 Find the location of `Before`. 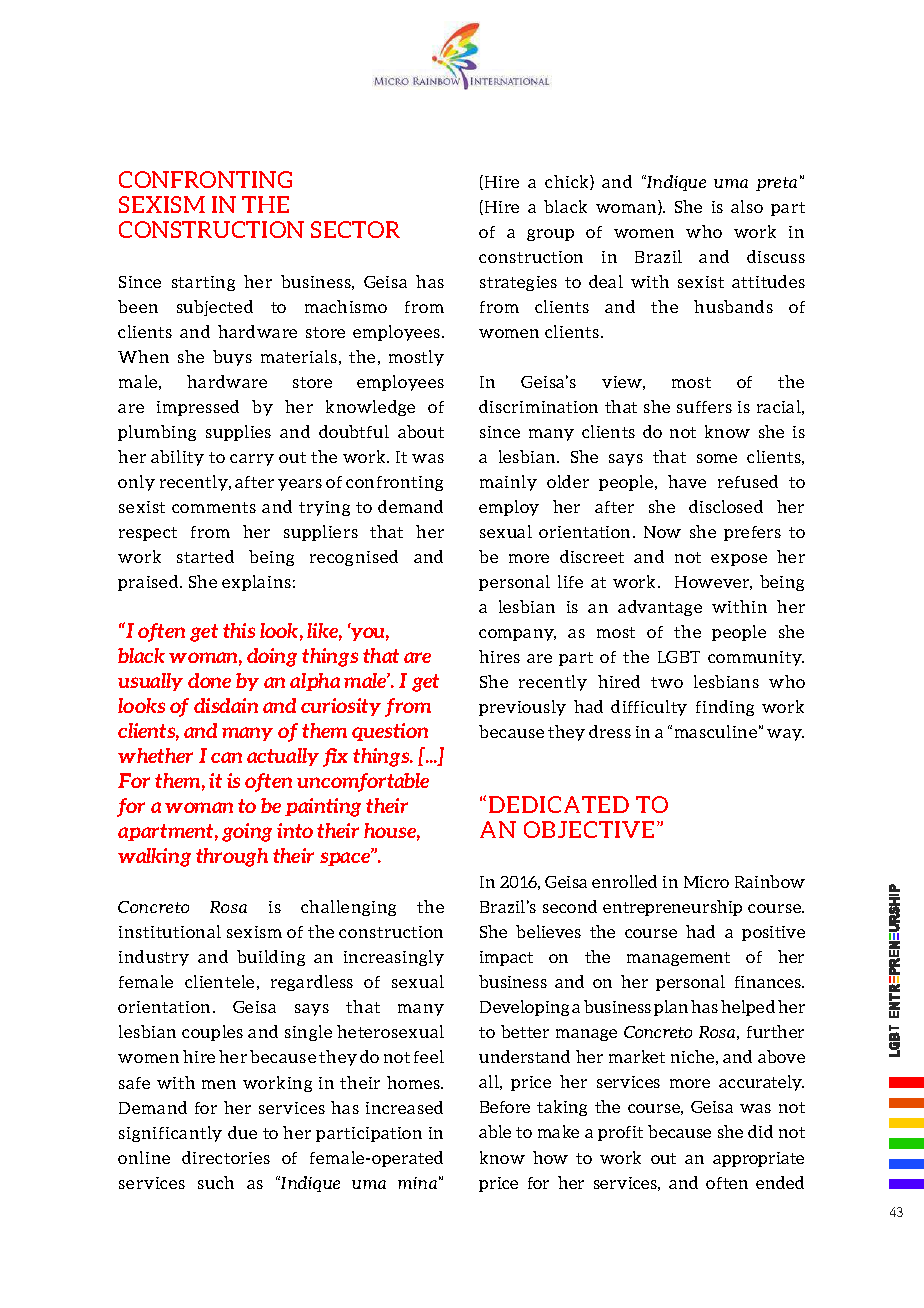

Before is located at coordinates (505, 1107).
